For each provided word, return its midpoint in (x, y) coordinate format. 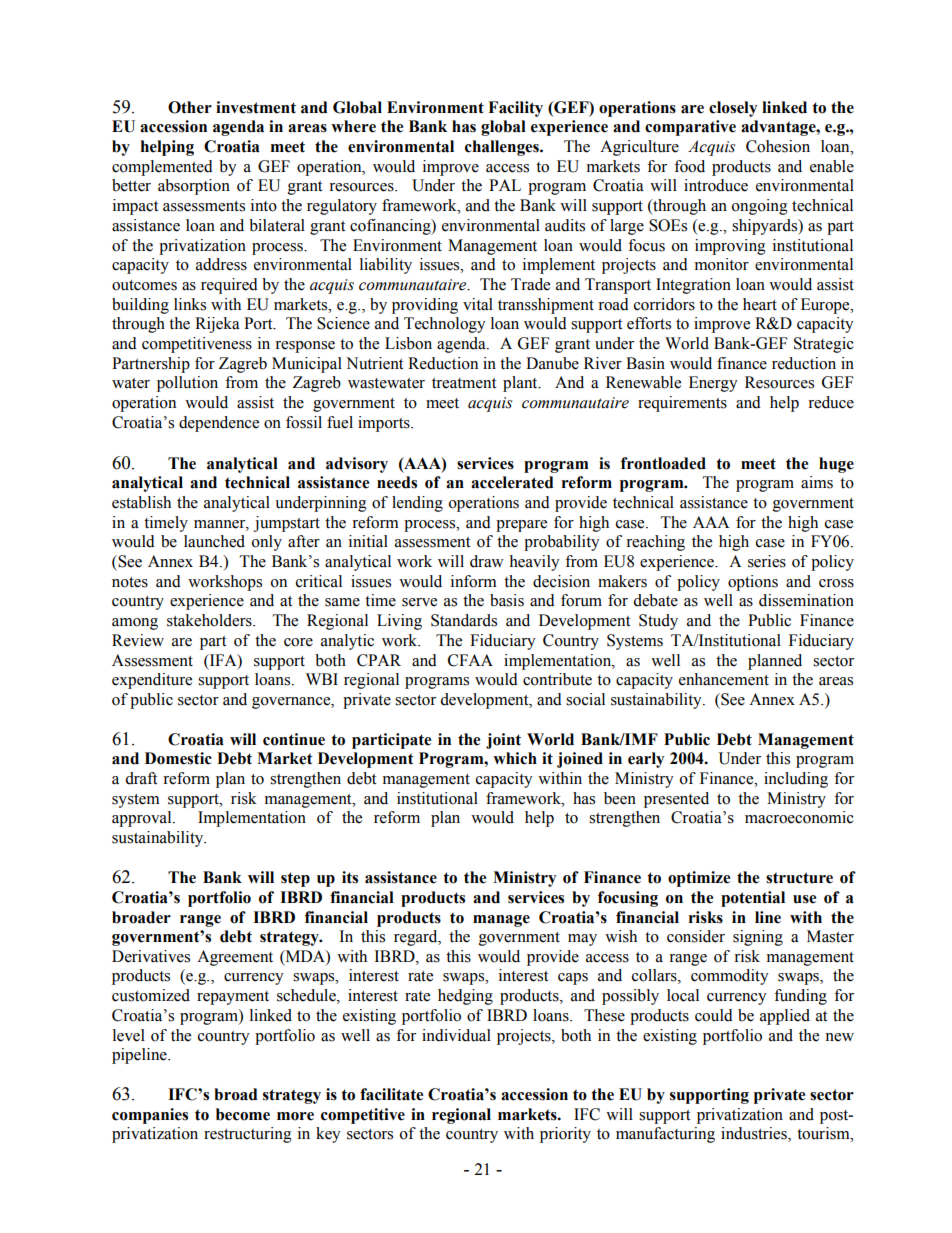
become (243, 1114)
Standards (464, 620)
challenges (503, 148)
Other (190, 107)
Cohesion (778, 146)
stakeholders (210, 620)
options (753, 583)
